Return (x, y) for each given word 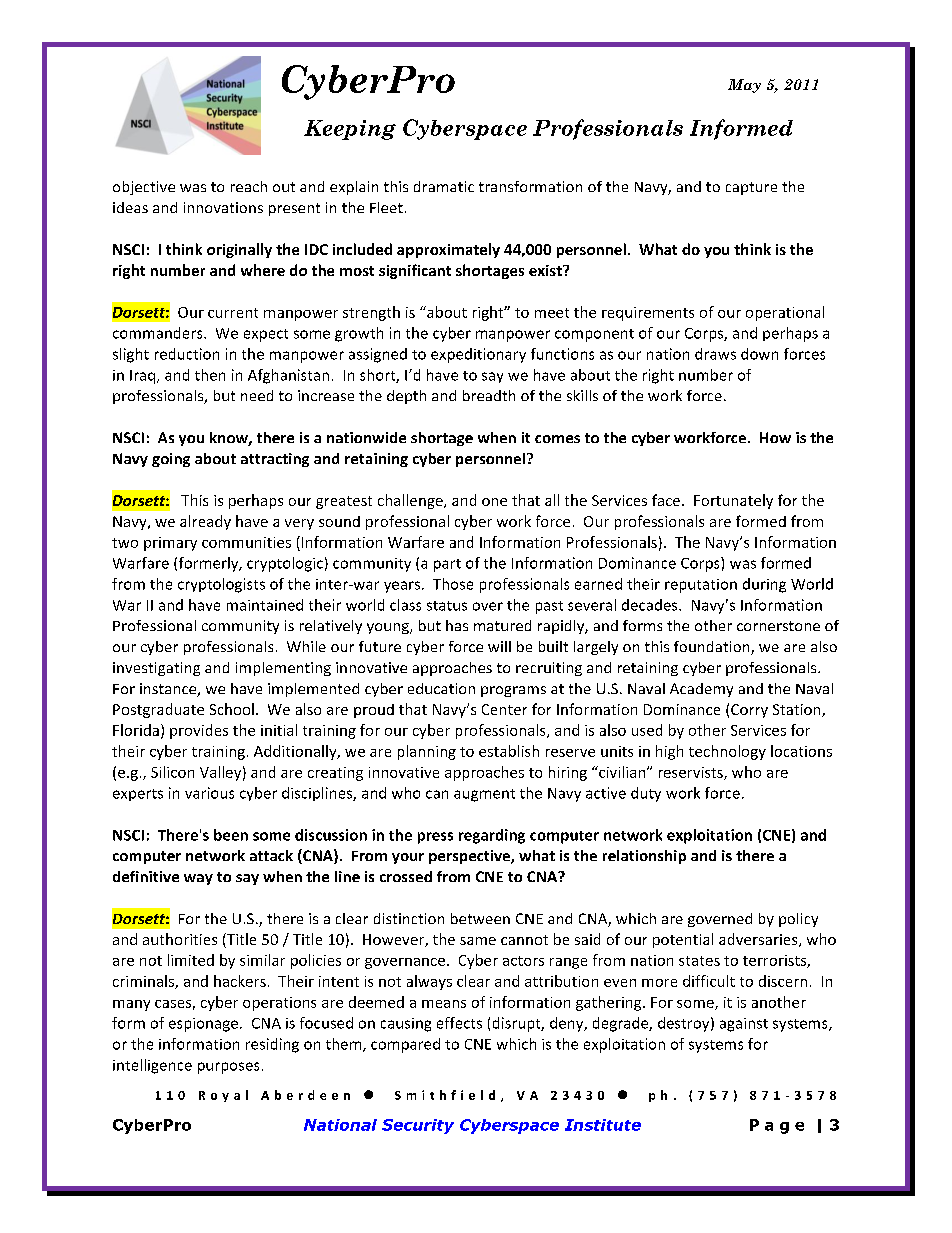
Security (418, 1126)
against (744, 1025)
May (744, 86)
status (447, 606)
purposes (228, 1068)
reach (249, 186)
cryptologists (221, 585)
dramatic (444, 186)
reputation (701, 586)
